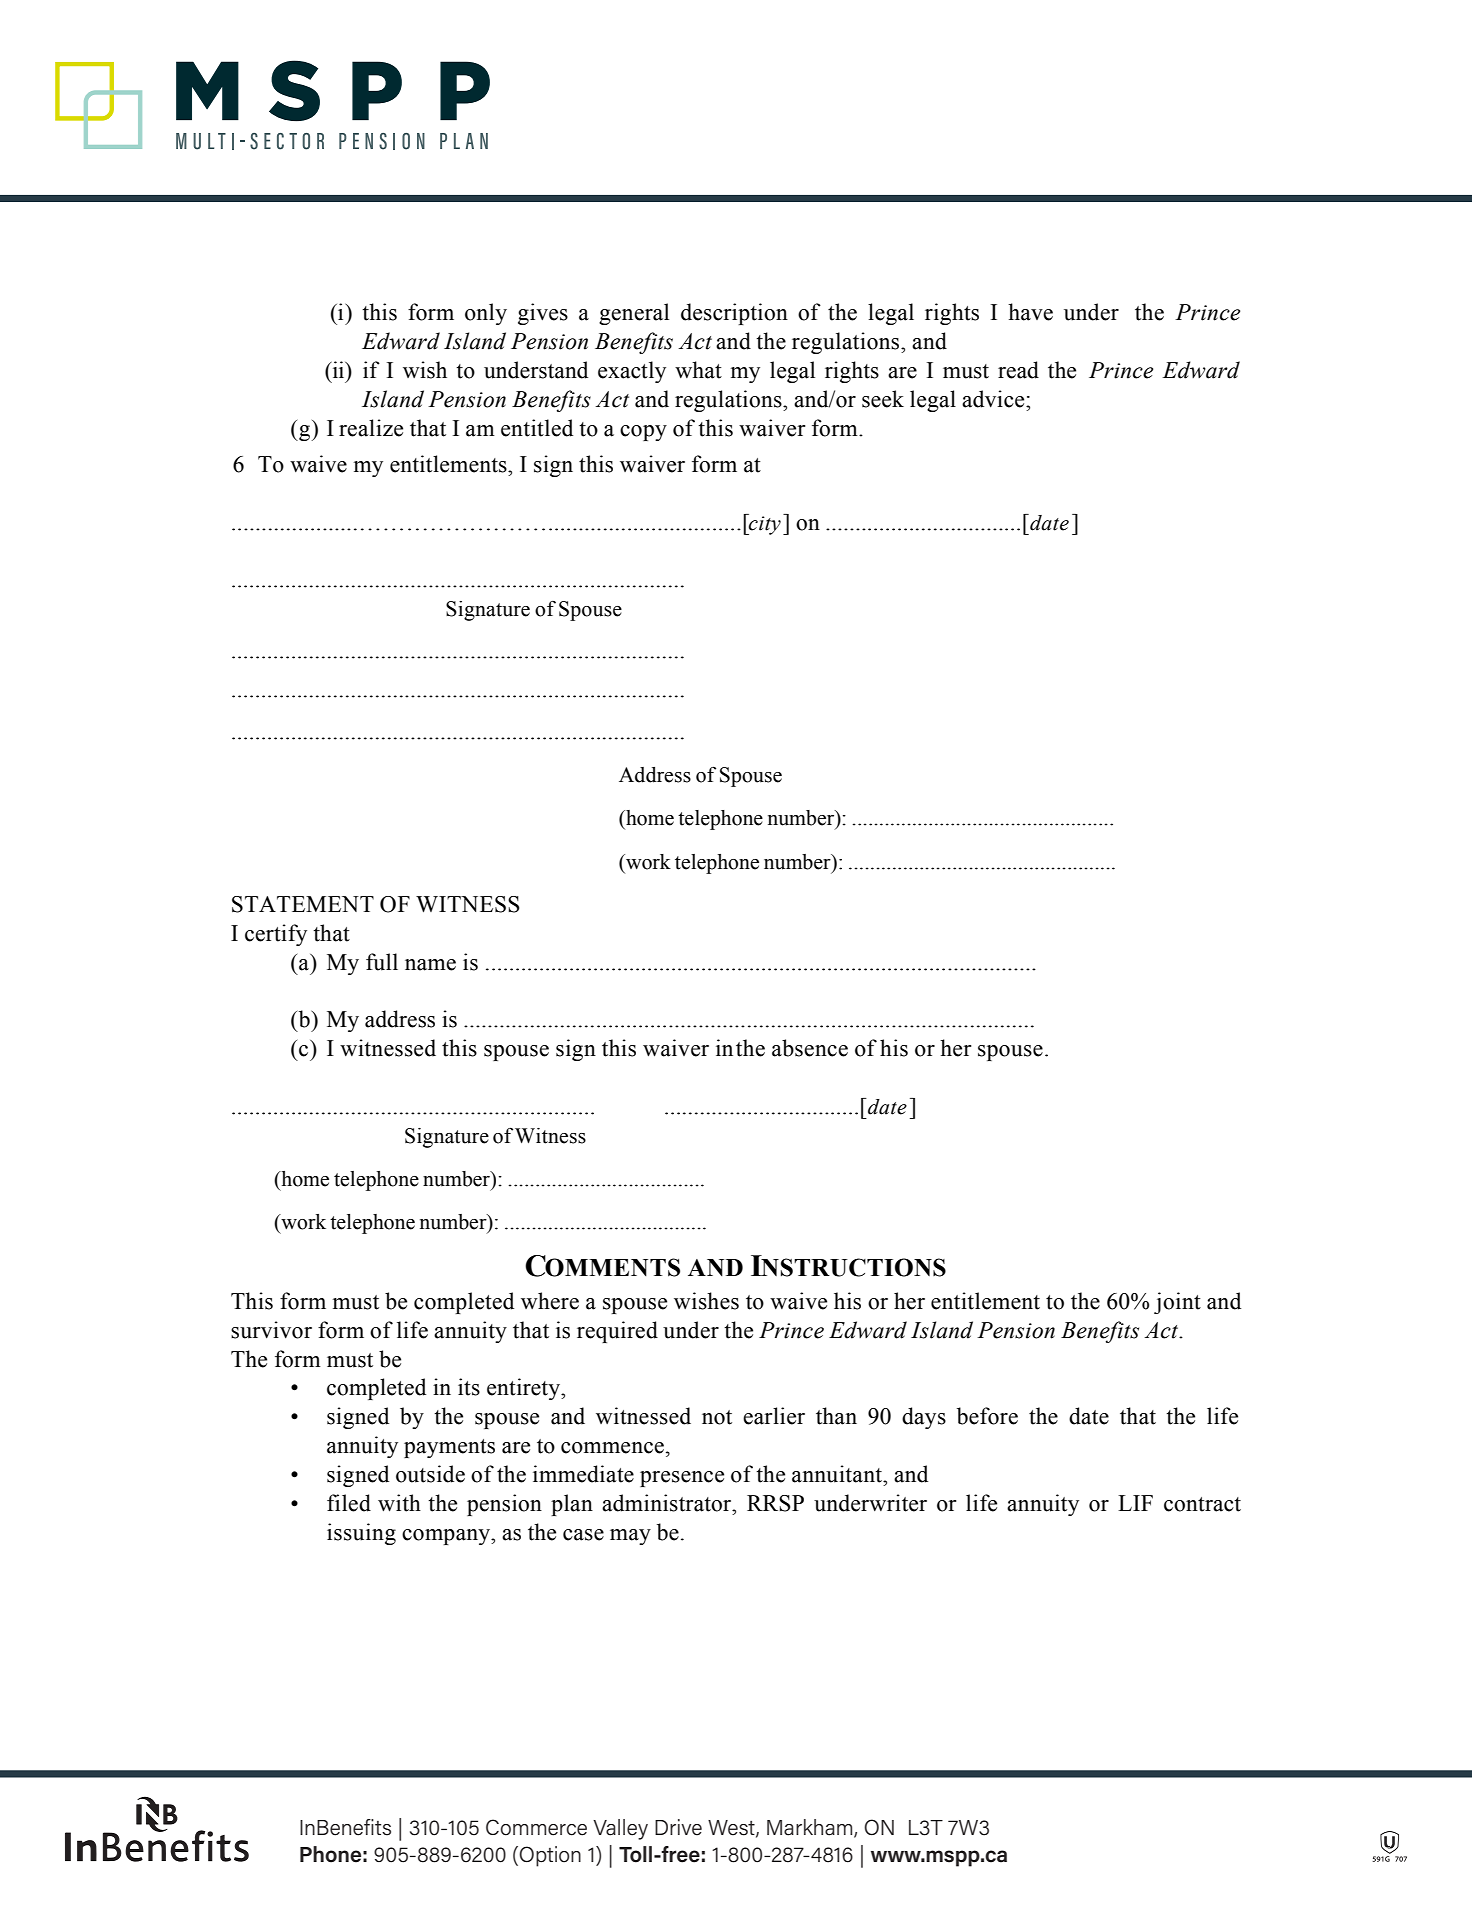 Image resolution: width=1472 pixels, height=1905 pixels. I want to click on Drive, so click(678, 1827).
